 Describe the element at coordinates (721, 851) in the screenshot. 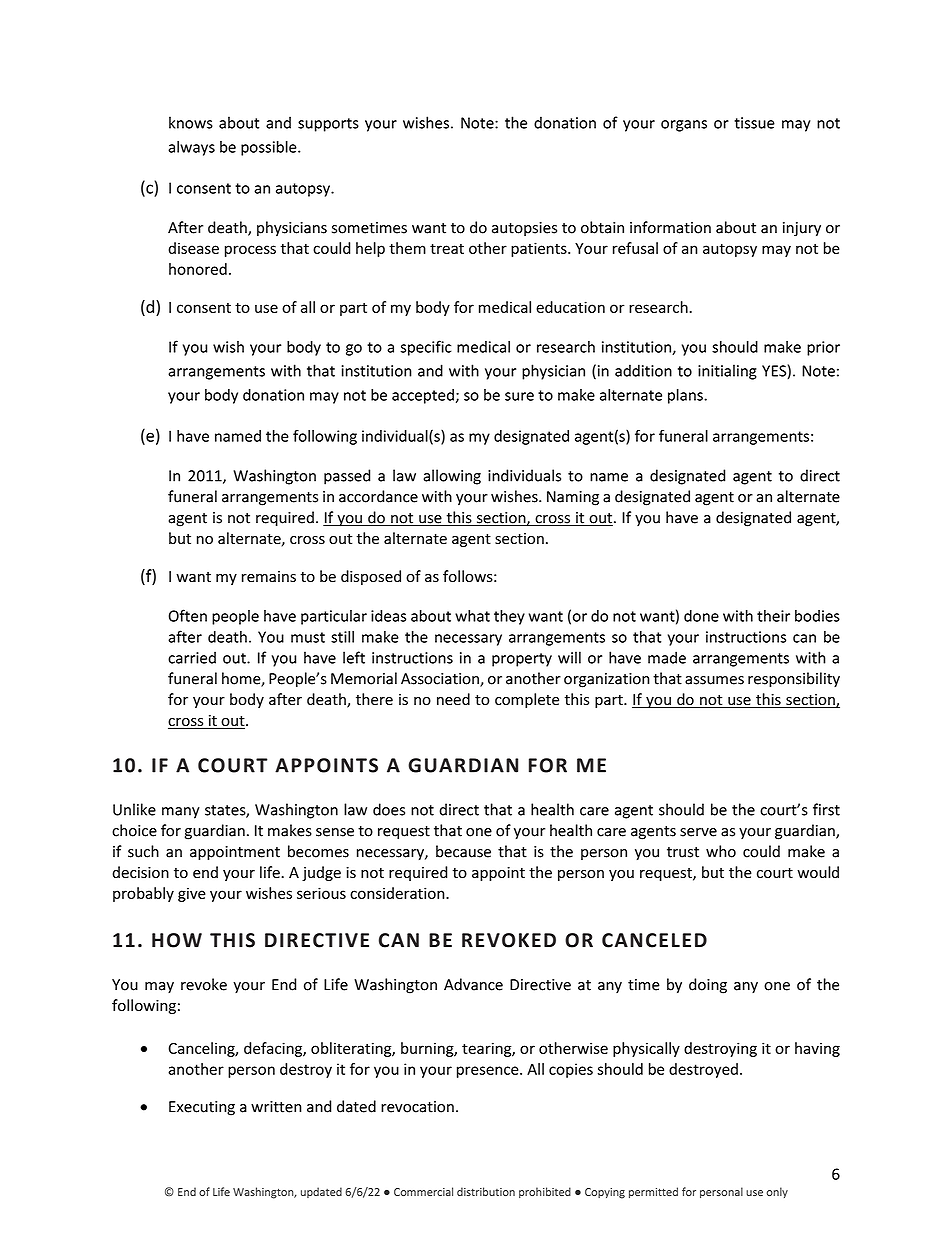

I see `who` at that location.
